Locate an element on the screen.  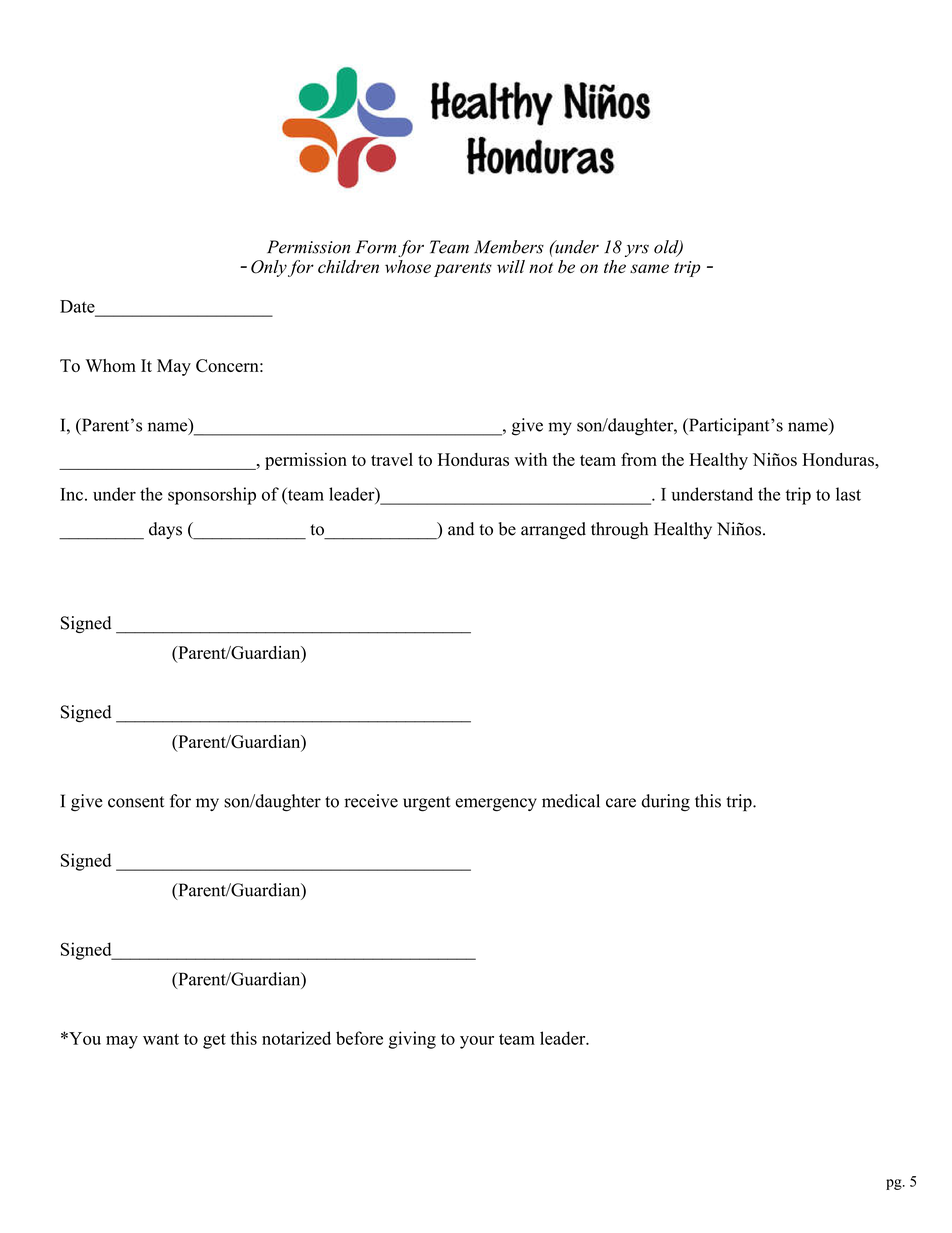
Only is located at coordinates (269, 268).
